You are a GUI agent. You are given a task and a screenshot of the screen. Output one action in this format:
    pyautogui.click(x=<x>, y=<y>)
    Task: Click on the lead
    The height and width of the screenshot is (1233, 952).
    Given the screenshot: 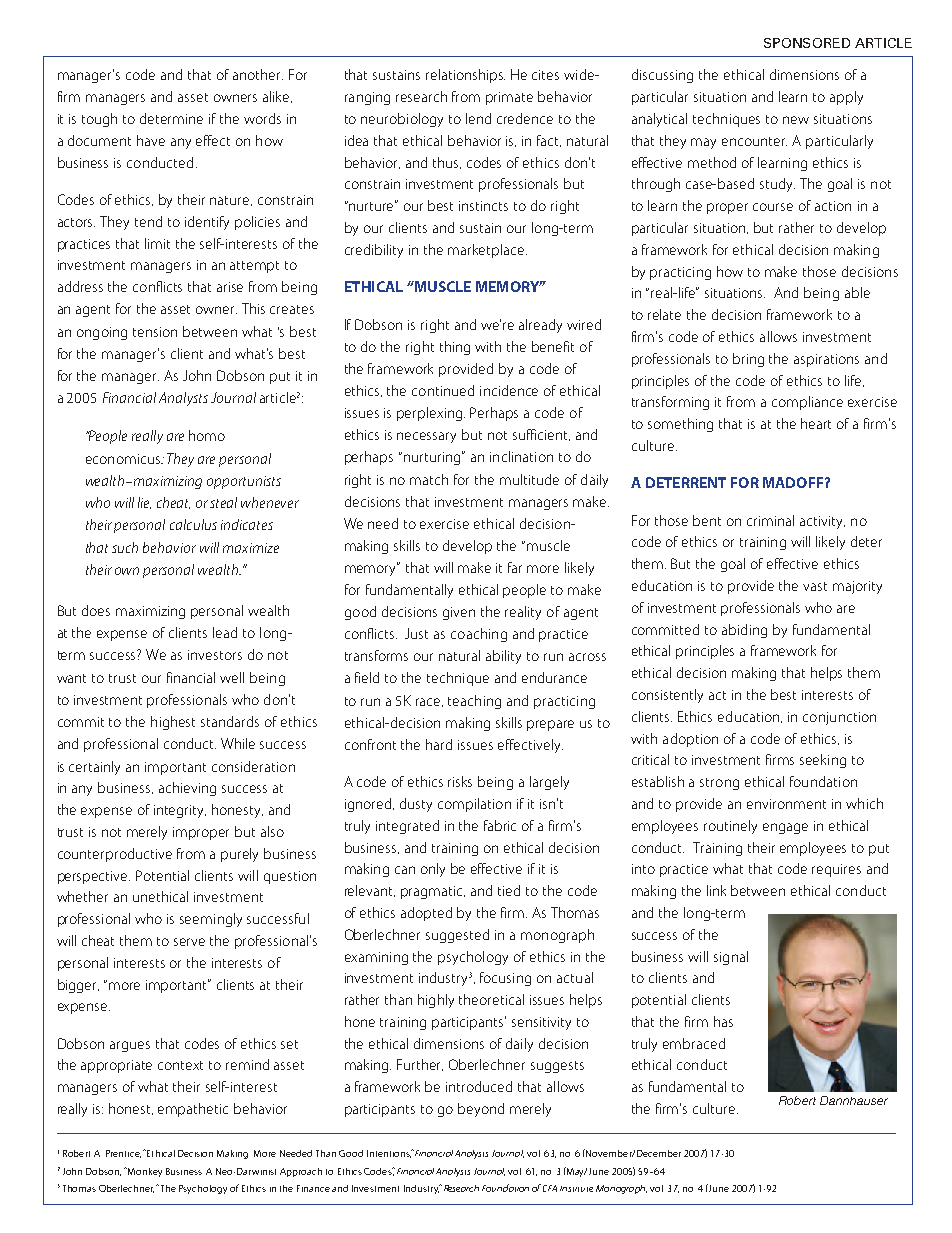 What is the action you would take?
    pyautogui.click(x=225, y=632)
